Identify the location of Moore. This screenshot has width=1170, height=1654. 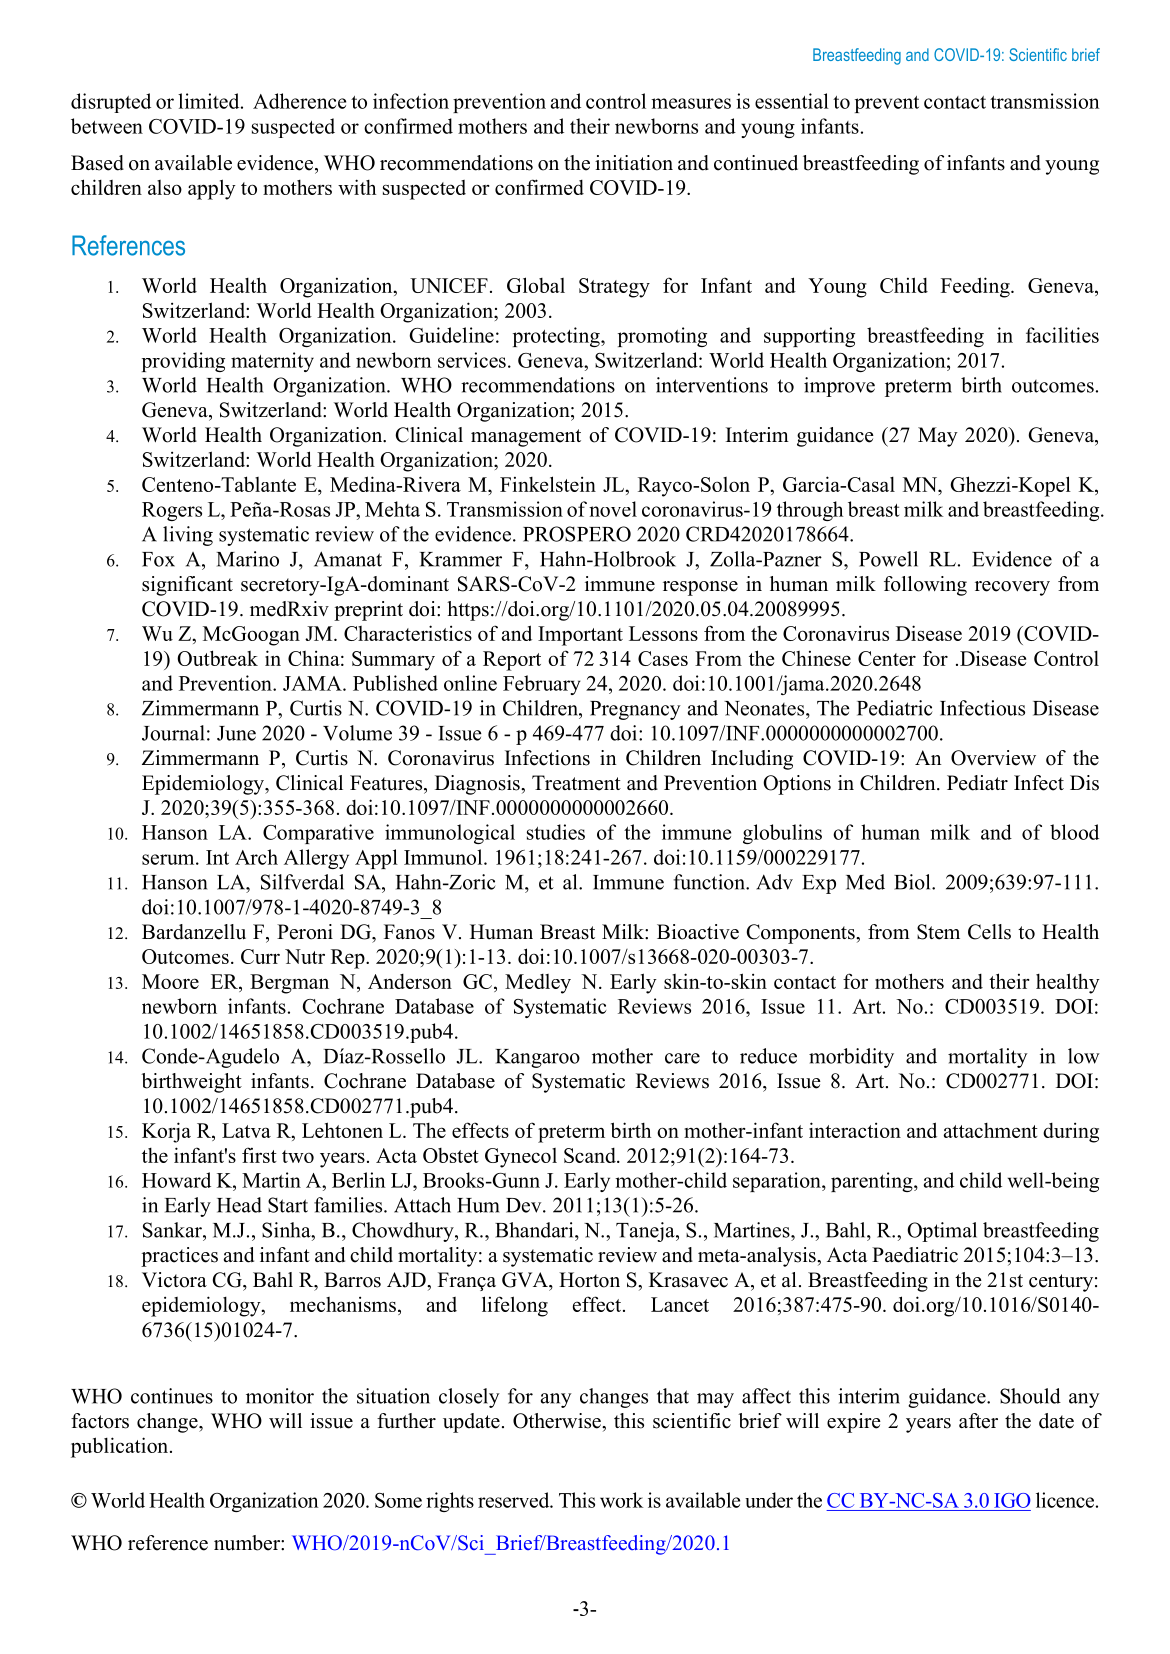
(170, 981).
